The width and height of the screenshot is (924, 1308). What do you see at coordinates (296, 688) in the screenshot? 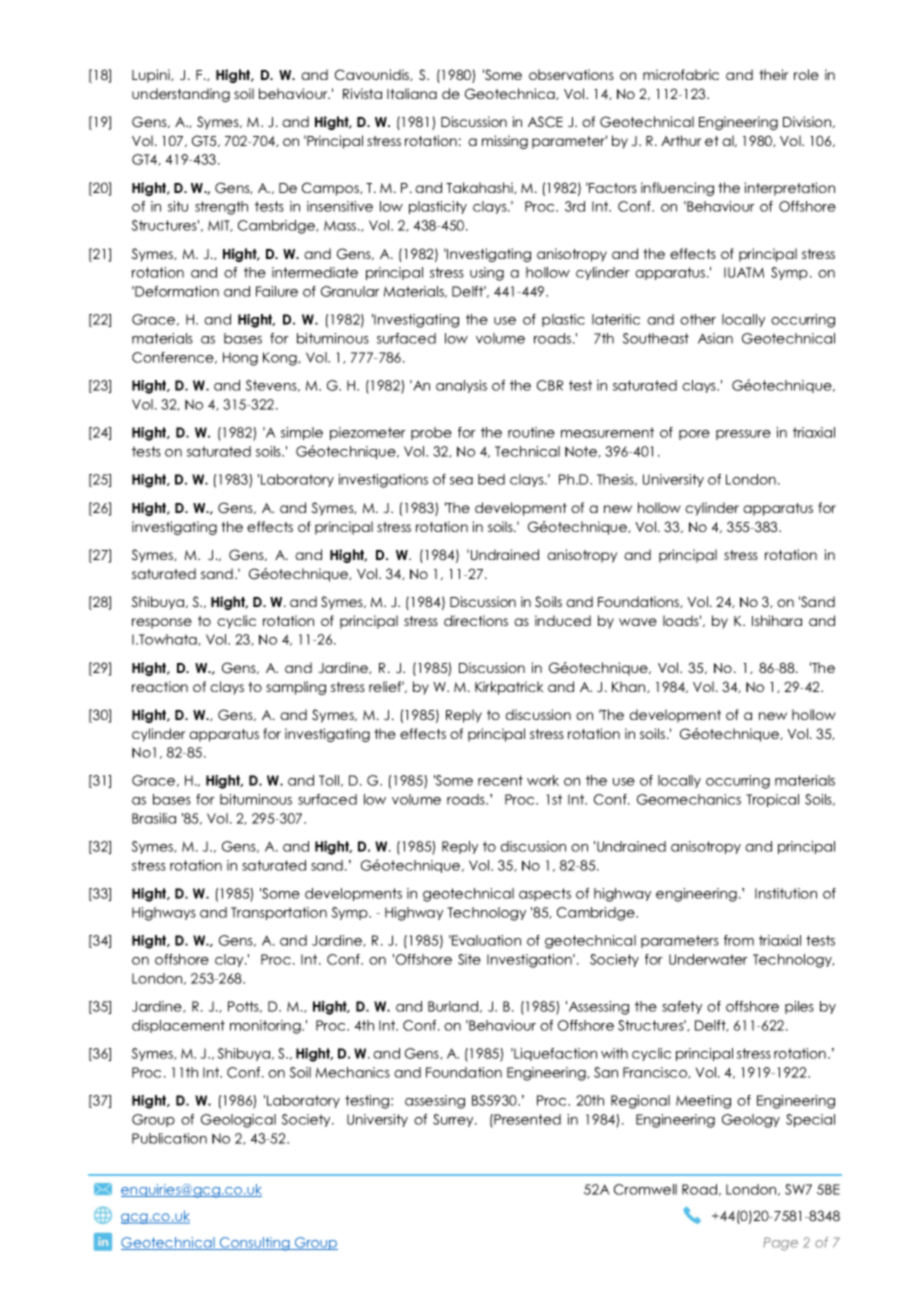
I see `sampling` at bounding box center [296, 688].
